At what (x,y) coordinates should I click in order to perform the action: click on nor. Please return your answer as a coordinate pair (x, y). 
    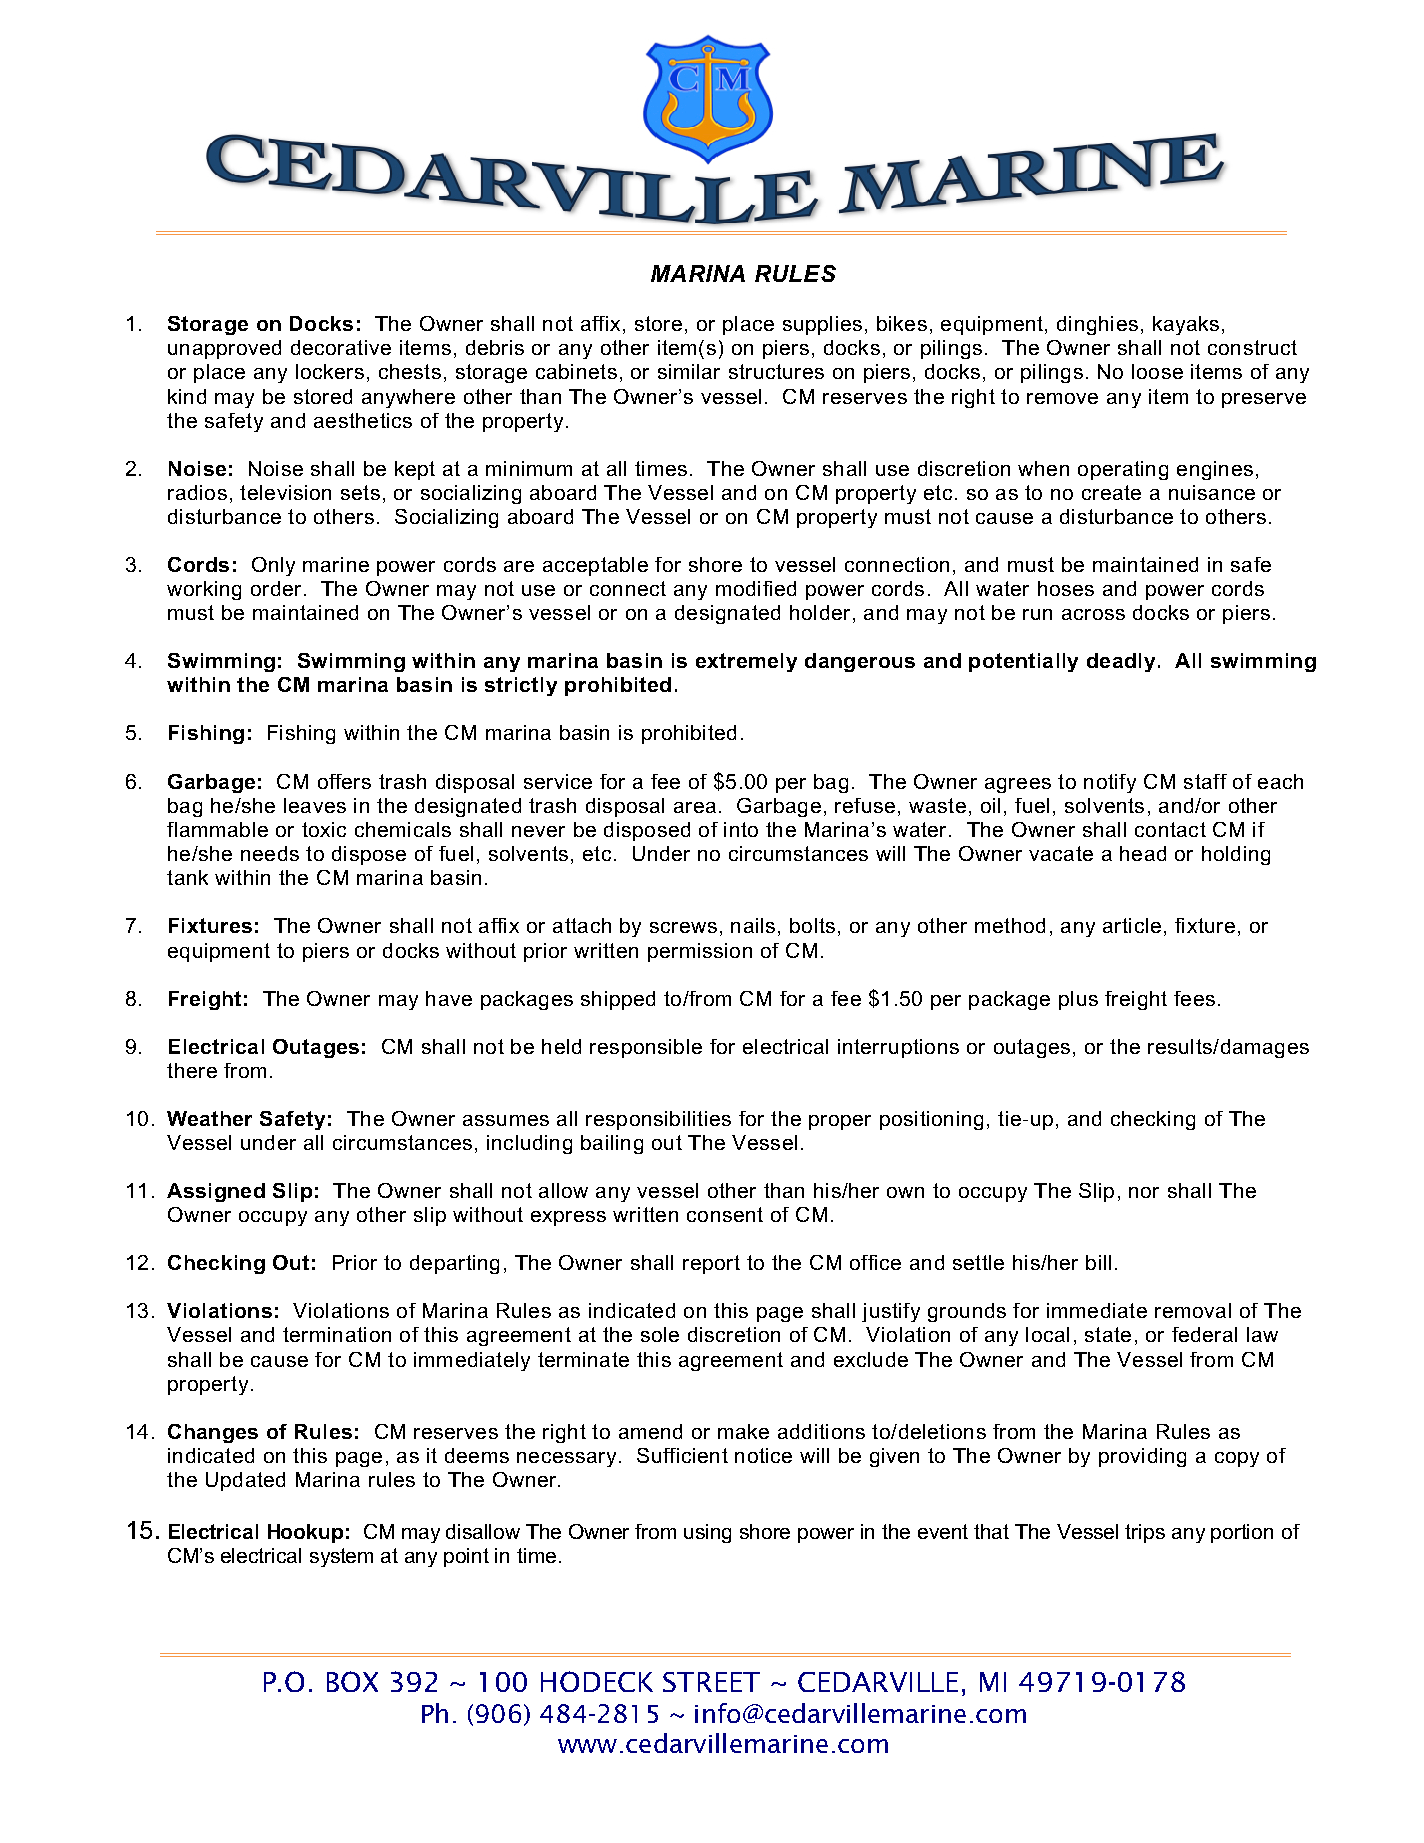
    Looking at the image, I should click on (1144, 1192).
